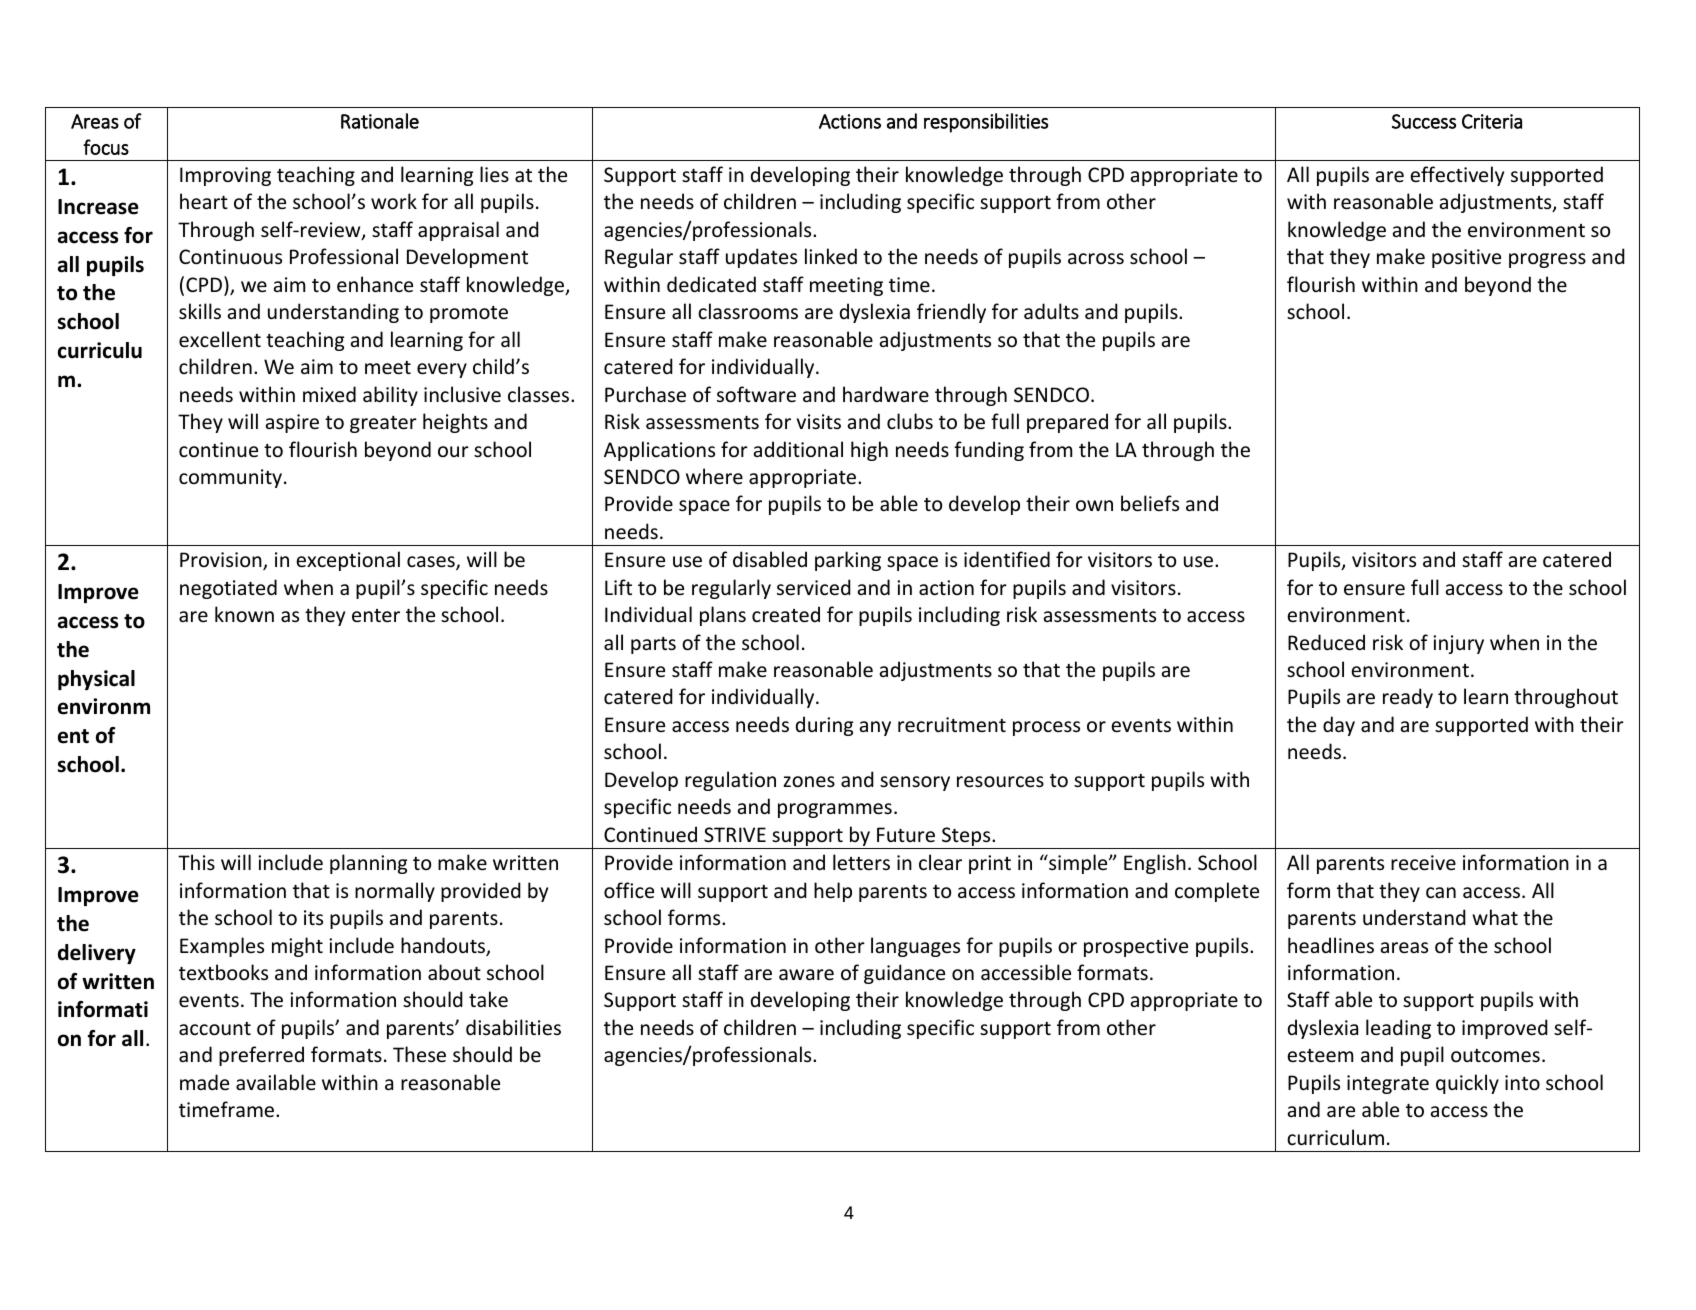  What do you see at coordinates (225, 176) in the page?
I see `Improving` at bounding box center [225, 176].
